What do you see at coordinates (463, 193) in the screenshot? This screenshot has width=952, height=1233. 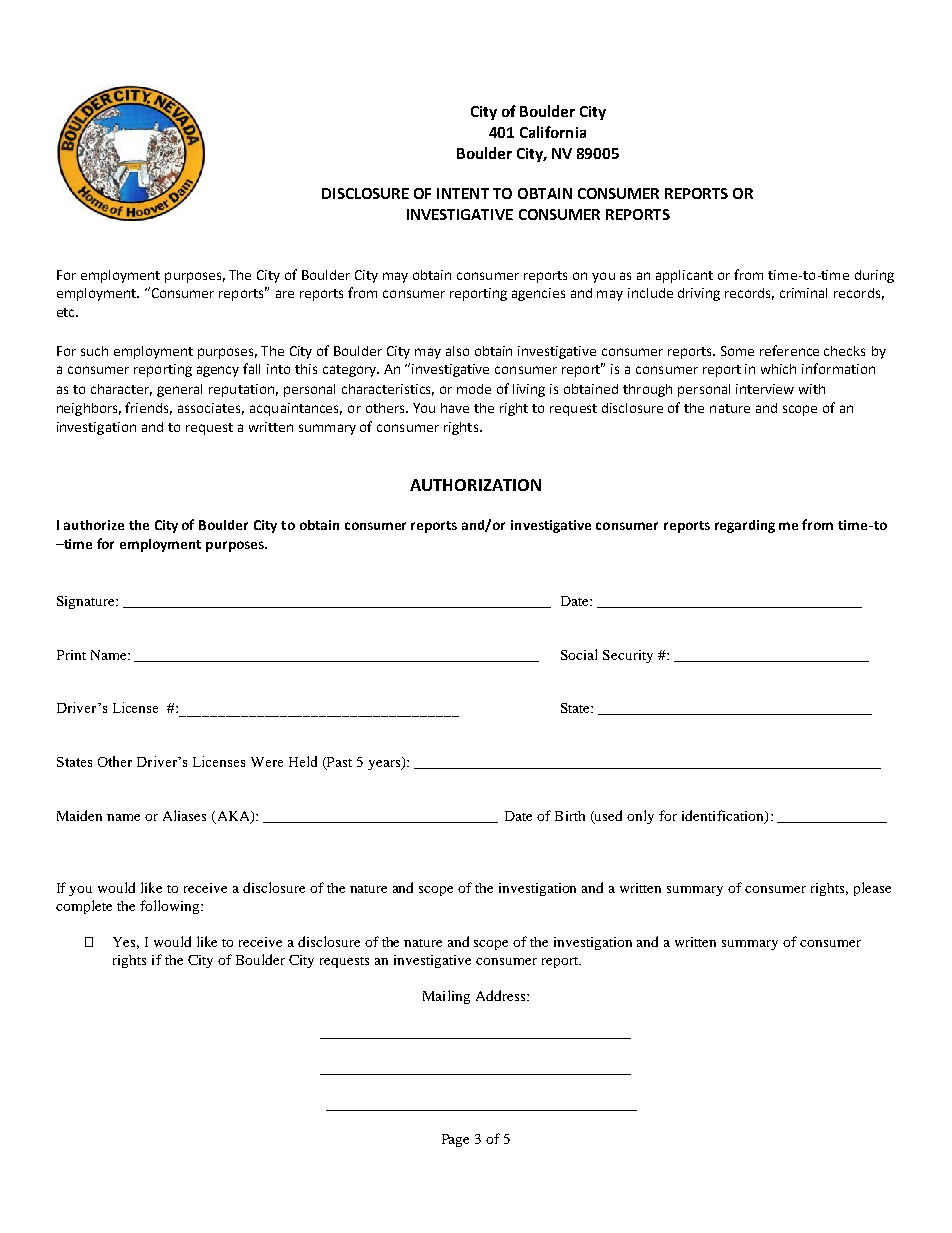 I see `INTENT` at bounding box center [463, 193].
